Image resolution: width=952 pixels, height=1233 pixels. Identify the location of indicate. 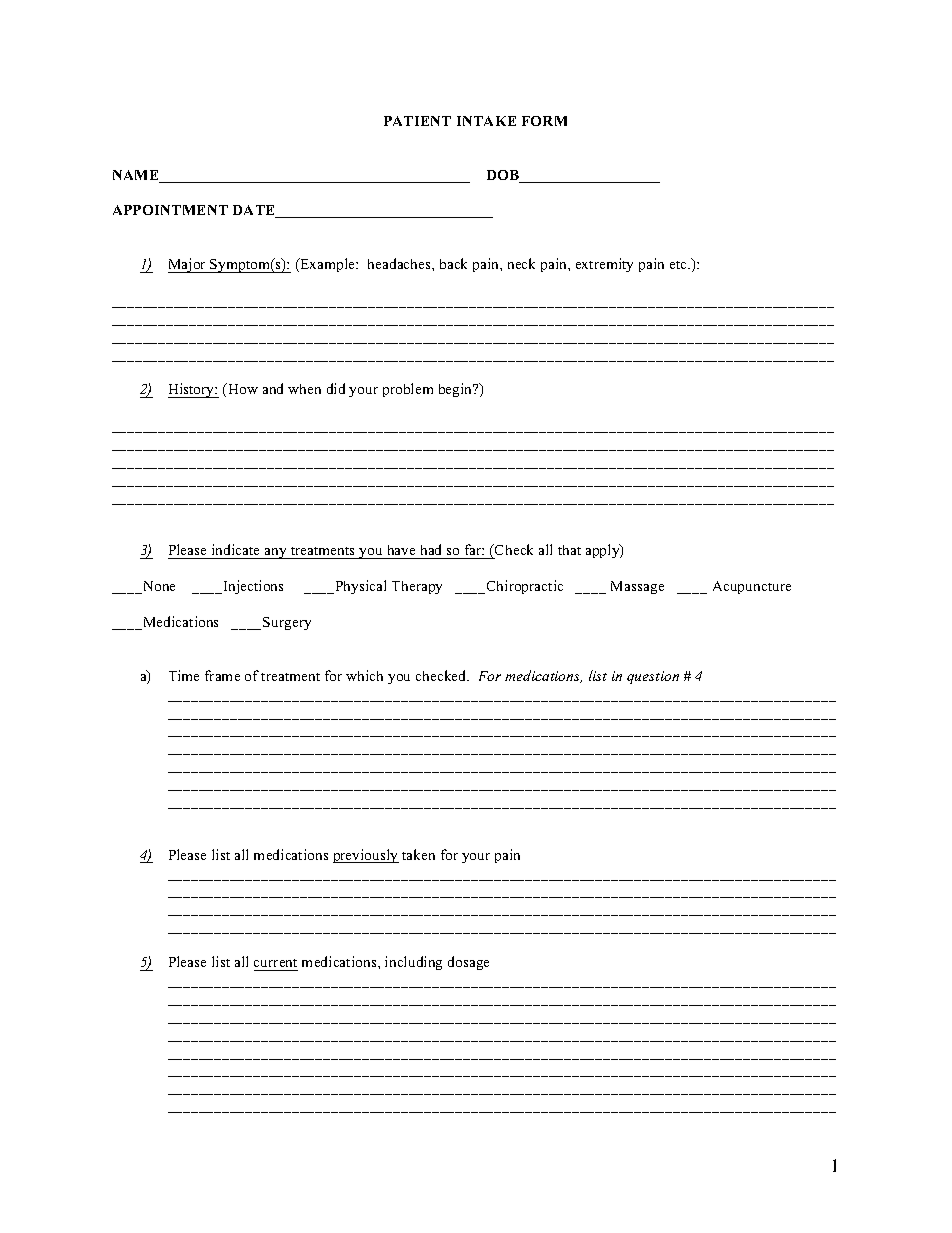
(236, 551).
